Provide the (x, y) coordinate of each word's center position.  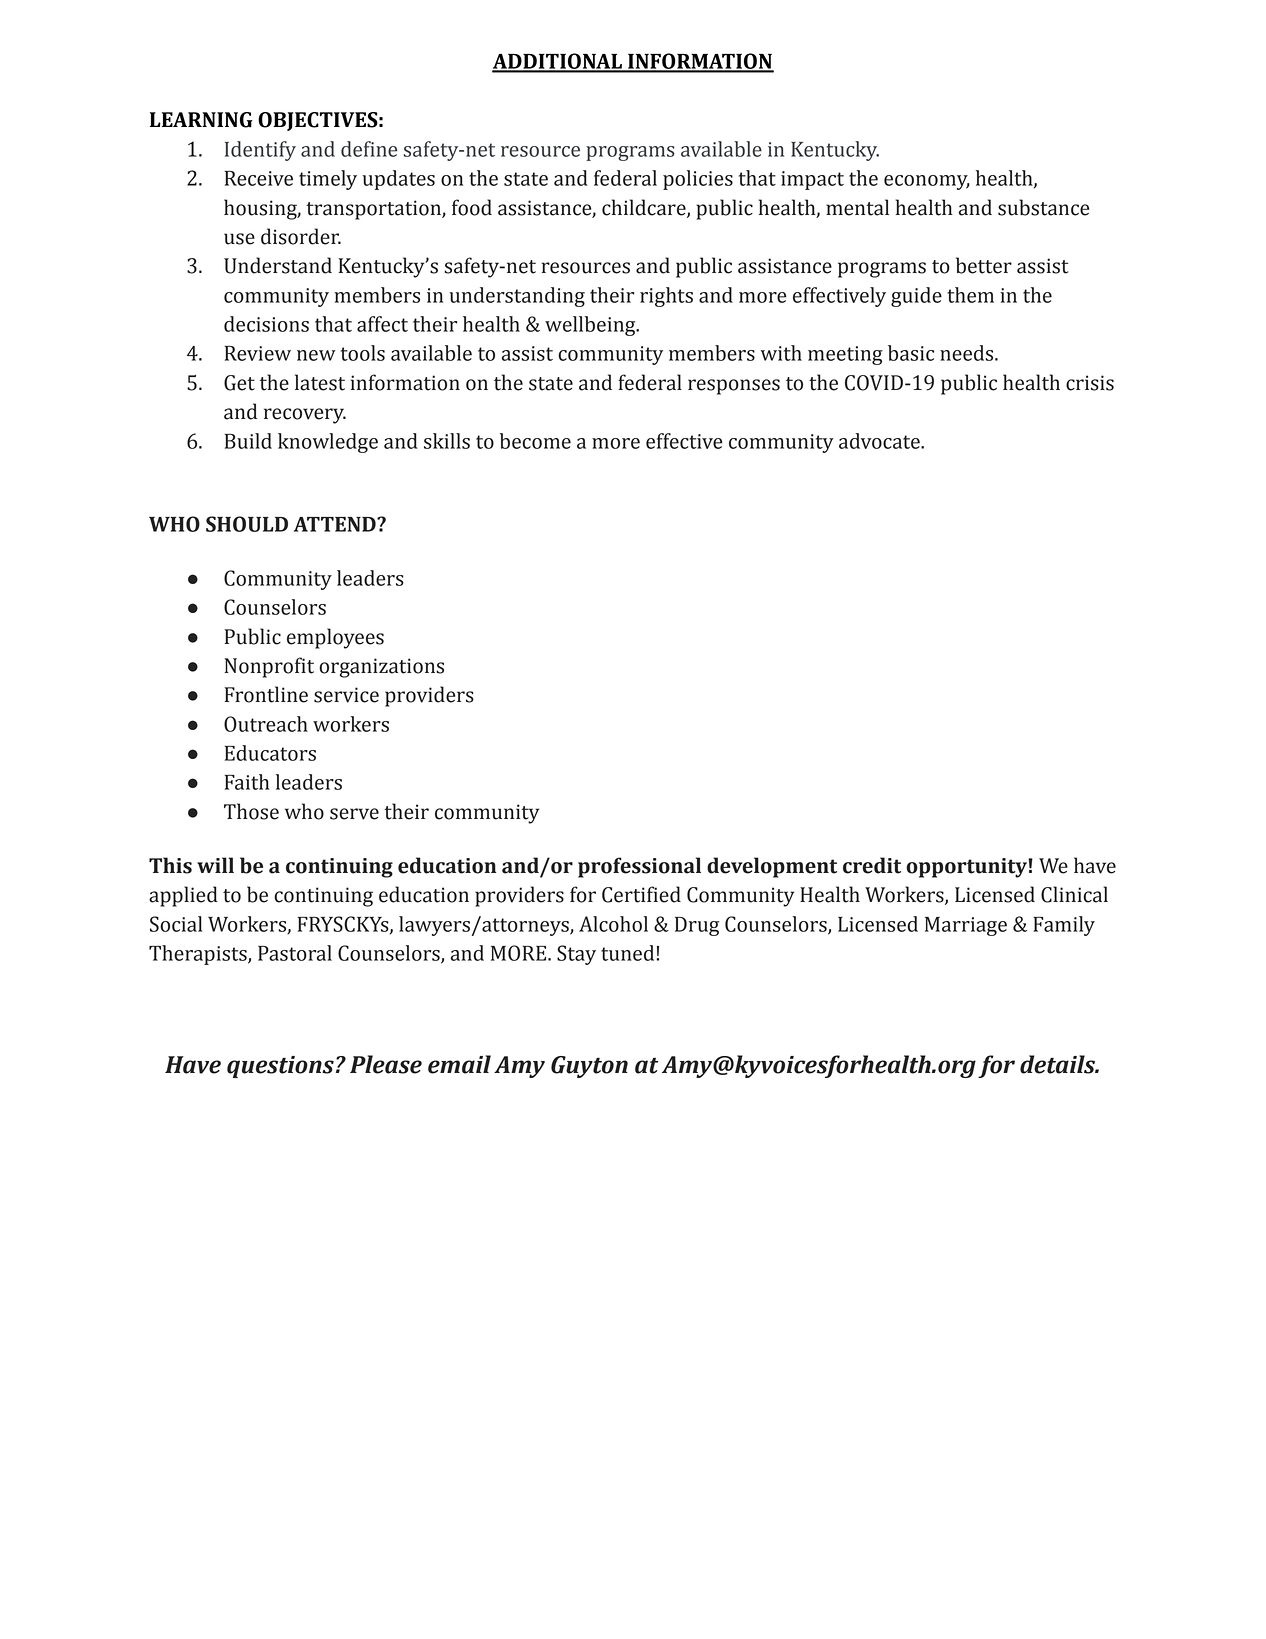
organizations (381, 668)
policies (698, 180)
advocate (880, 441)
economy (927, 182)
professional (639, 867)
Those (251, 811)
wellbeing (591, 326)
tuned (627, 953)
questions (280, 1067)
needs (968, 353)
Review (258, 353)
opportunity (967, 868)
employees (335, 638)
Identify (260, 151)
